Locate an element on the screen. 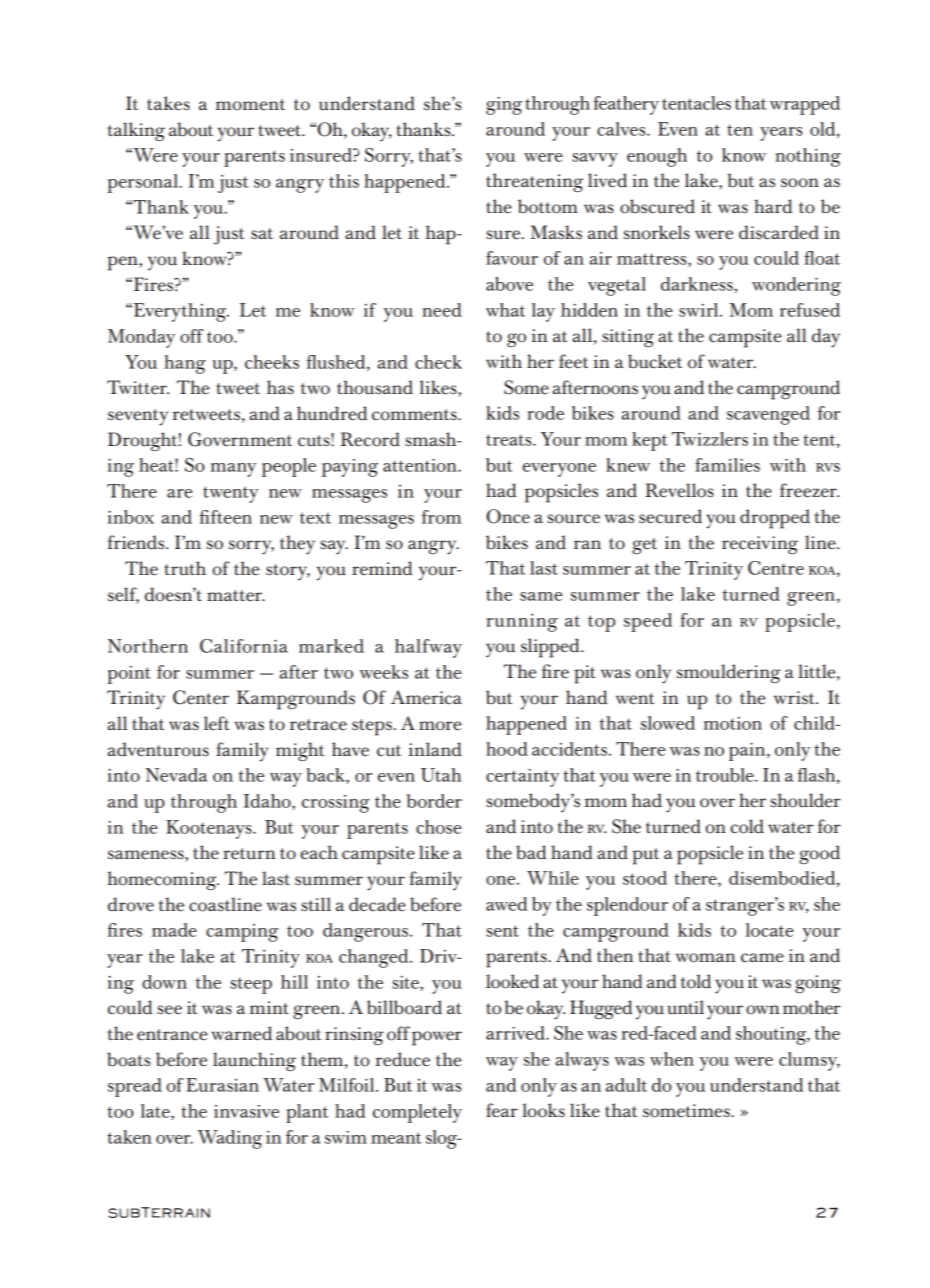 Image resolution: width=930 pixels, height=1288 pixels. running is located at coordinates (522, 623).
